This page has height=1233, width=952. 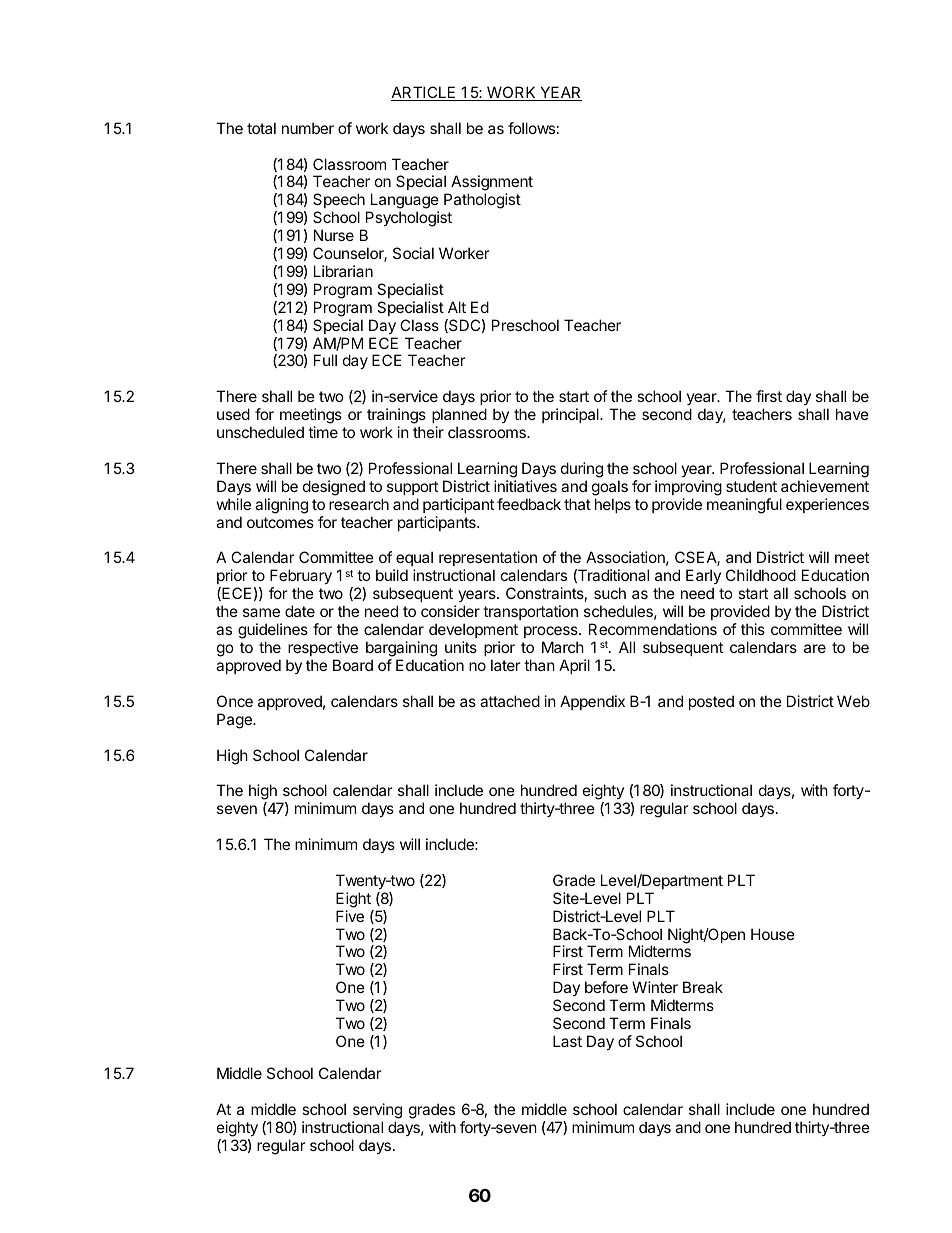 What do you see at coordinates (377, 1111) in the page?
I see `serving` at bounding box center [377, 1111].
